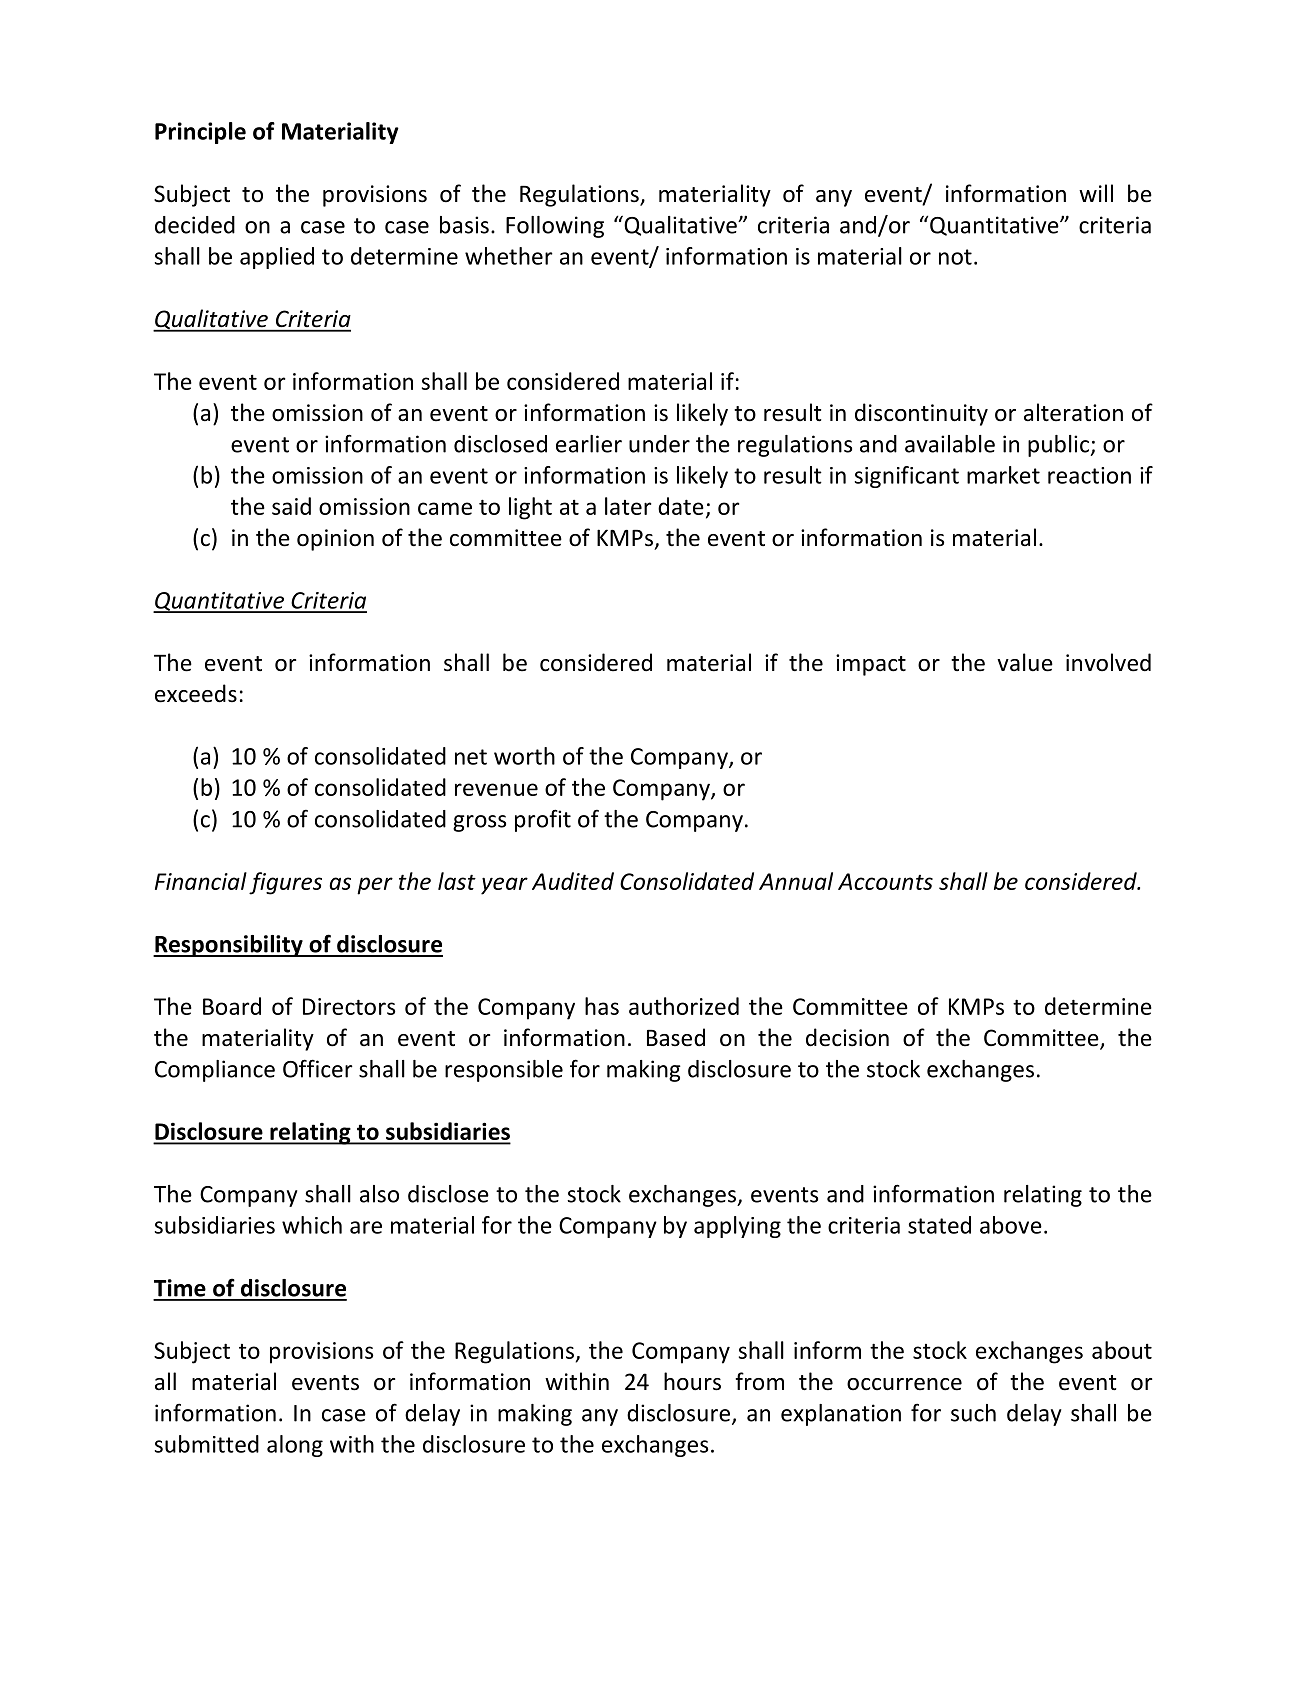 Image resolution: width=1306 pixels, height=1690 pixels. Describe the element at coordinates (200, 133) in the screenshot. I see `Principle` at that location.
